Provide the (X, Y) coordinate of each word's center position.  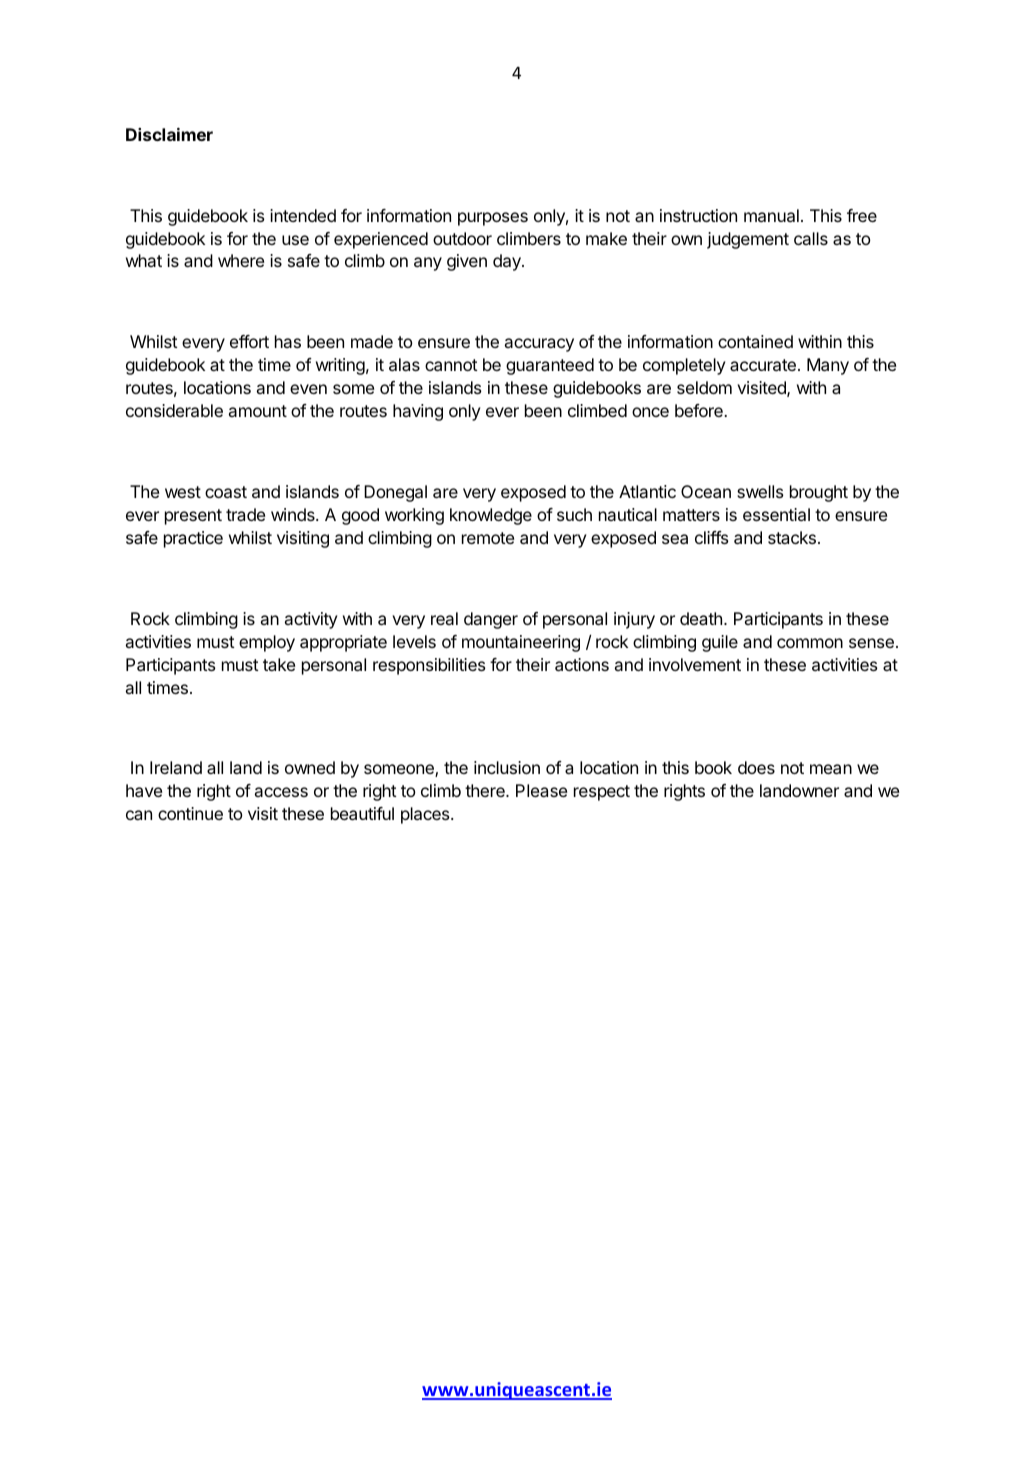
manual (771, 215)
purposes (493, 219)
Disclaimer (169, 134)
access (281, 792)
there (486, 790)
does (756, 767)
